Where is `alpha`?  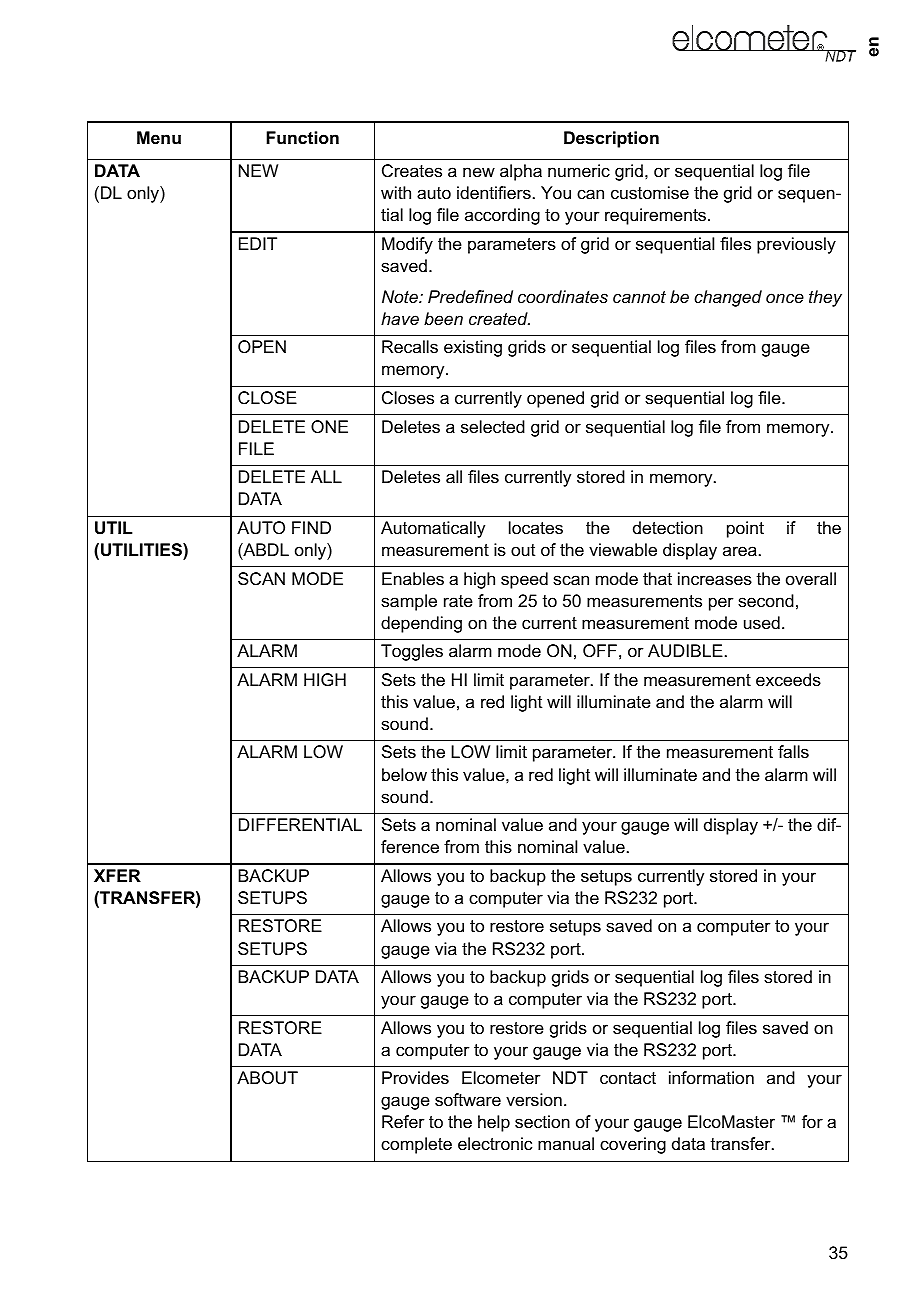
alpha is located at coordinates (521, 172).
